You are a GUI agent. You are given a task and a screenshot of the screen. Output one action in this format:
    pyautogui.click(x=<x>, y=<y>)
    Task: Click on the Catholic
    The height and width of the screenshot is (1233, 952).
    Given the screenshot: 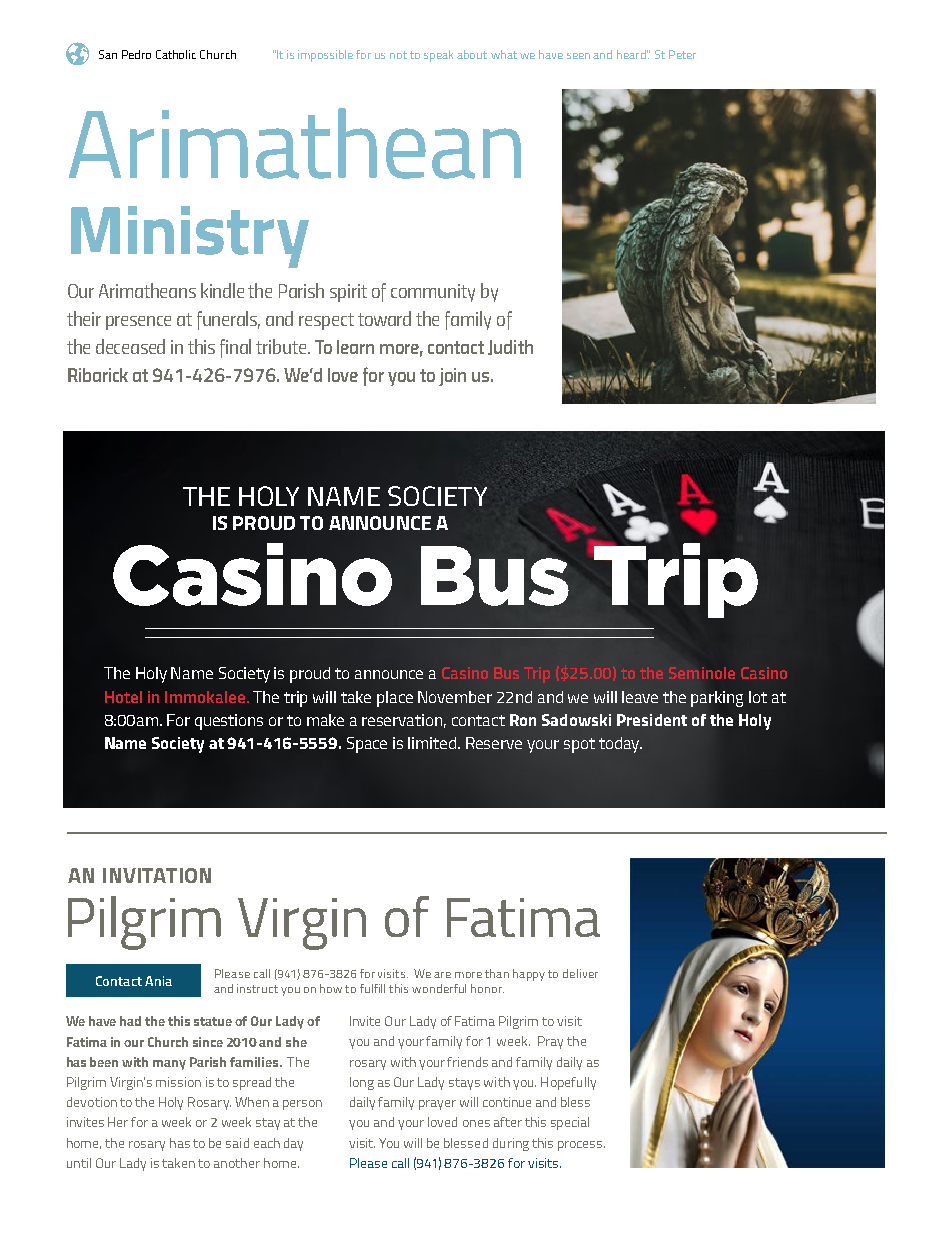 What is the action you would take?
    pyautogui.click(x=176, y=54)
